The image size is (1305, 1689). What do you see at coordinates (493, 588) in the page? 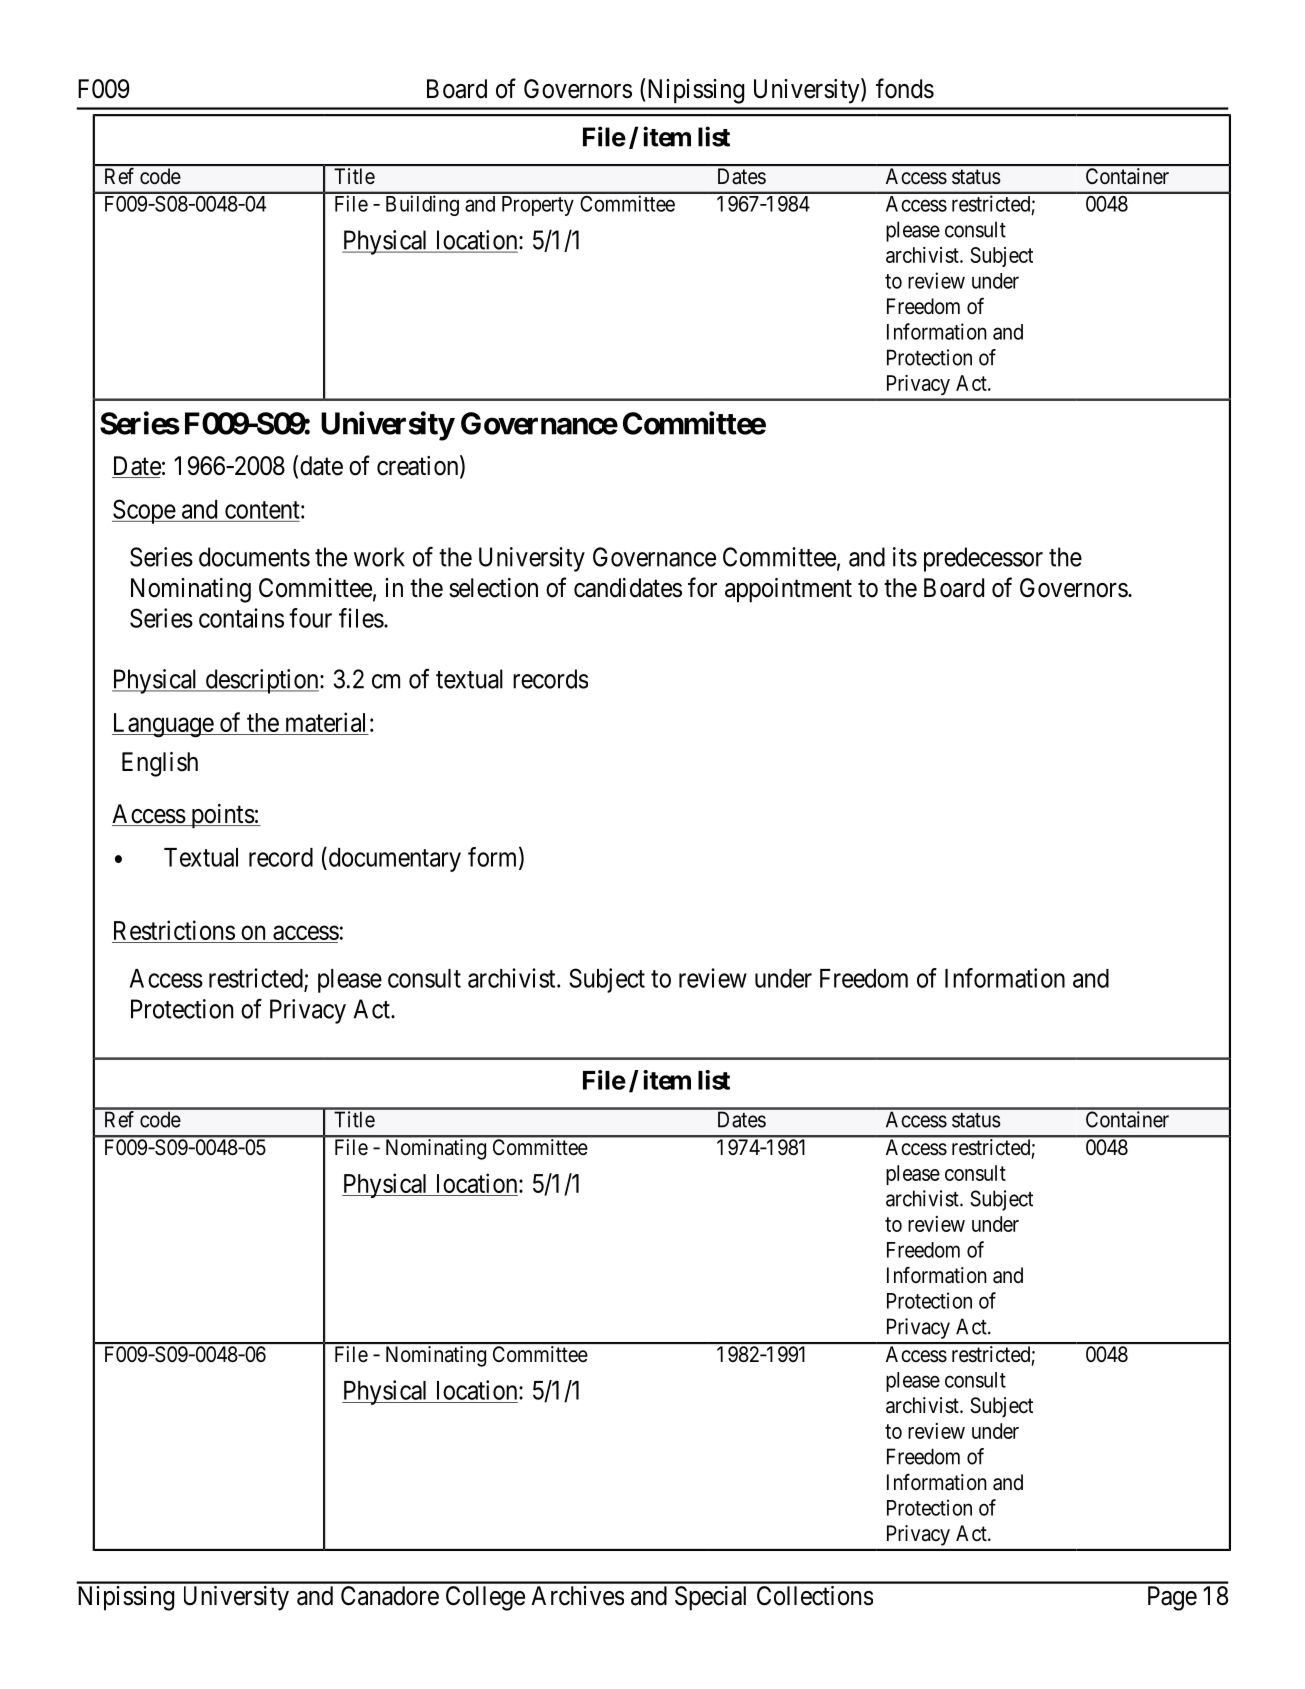
I see `selection` at bounding box center [493, 588].
